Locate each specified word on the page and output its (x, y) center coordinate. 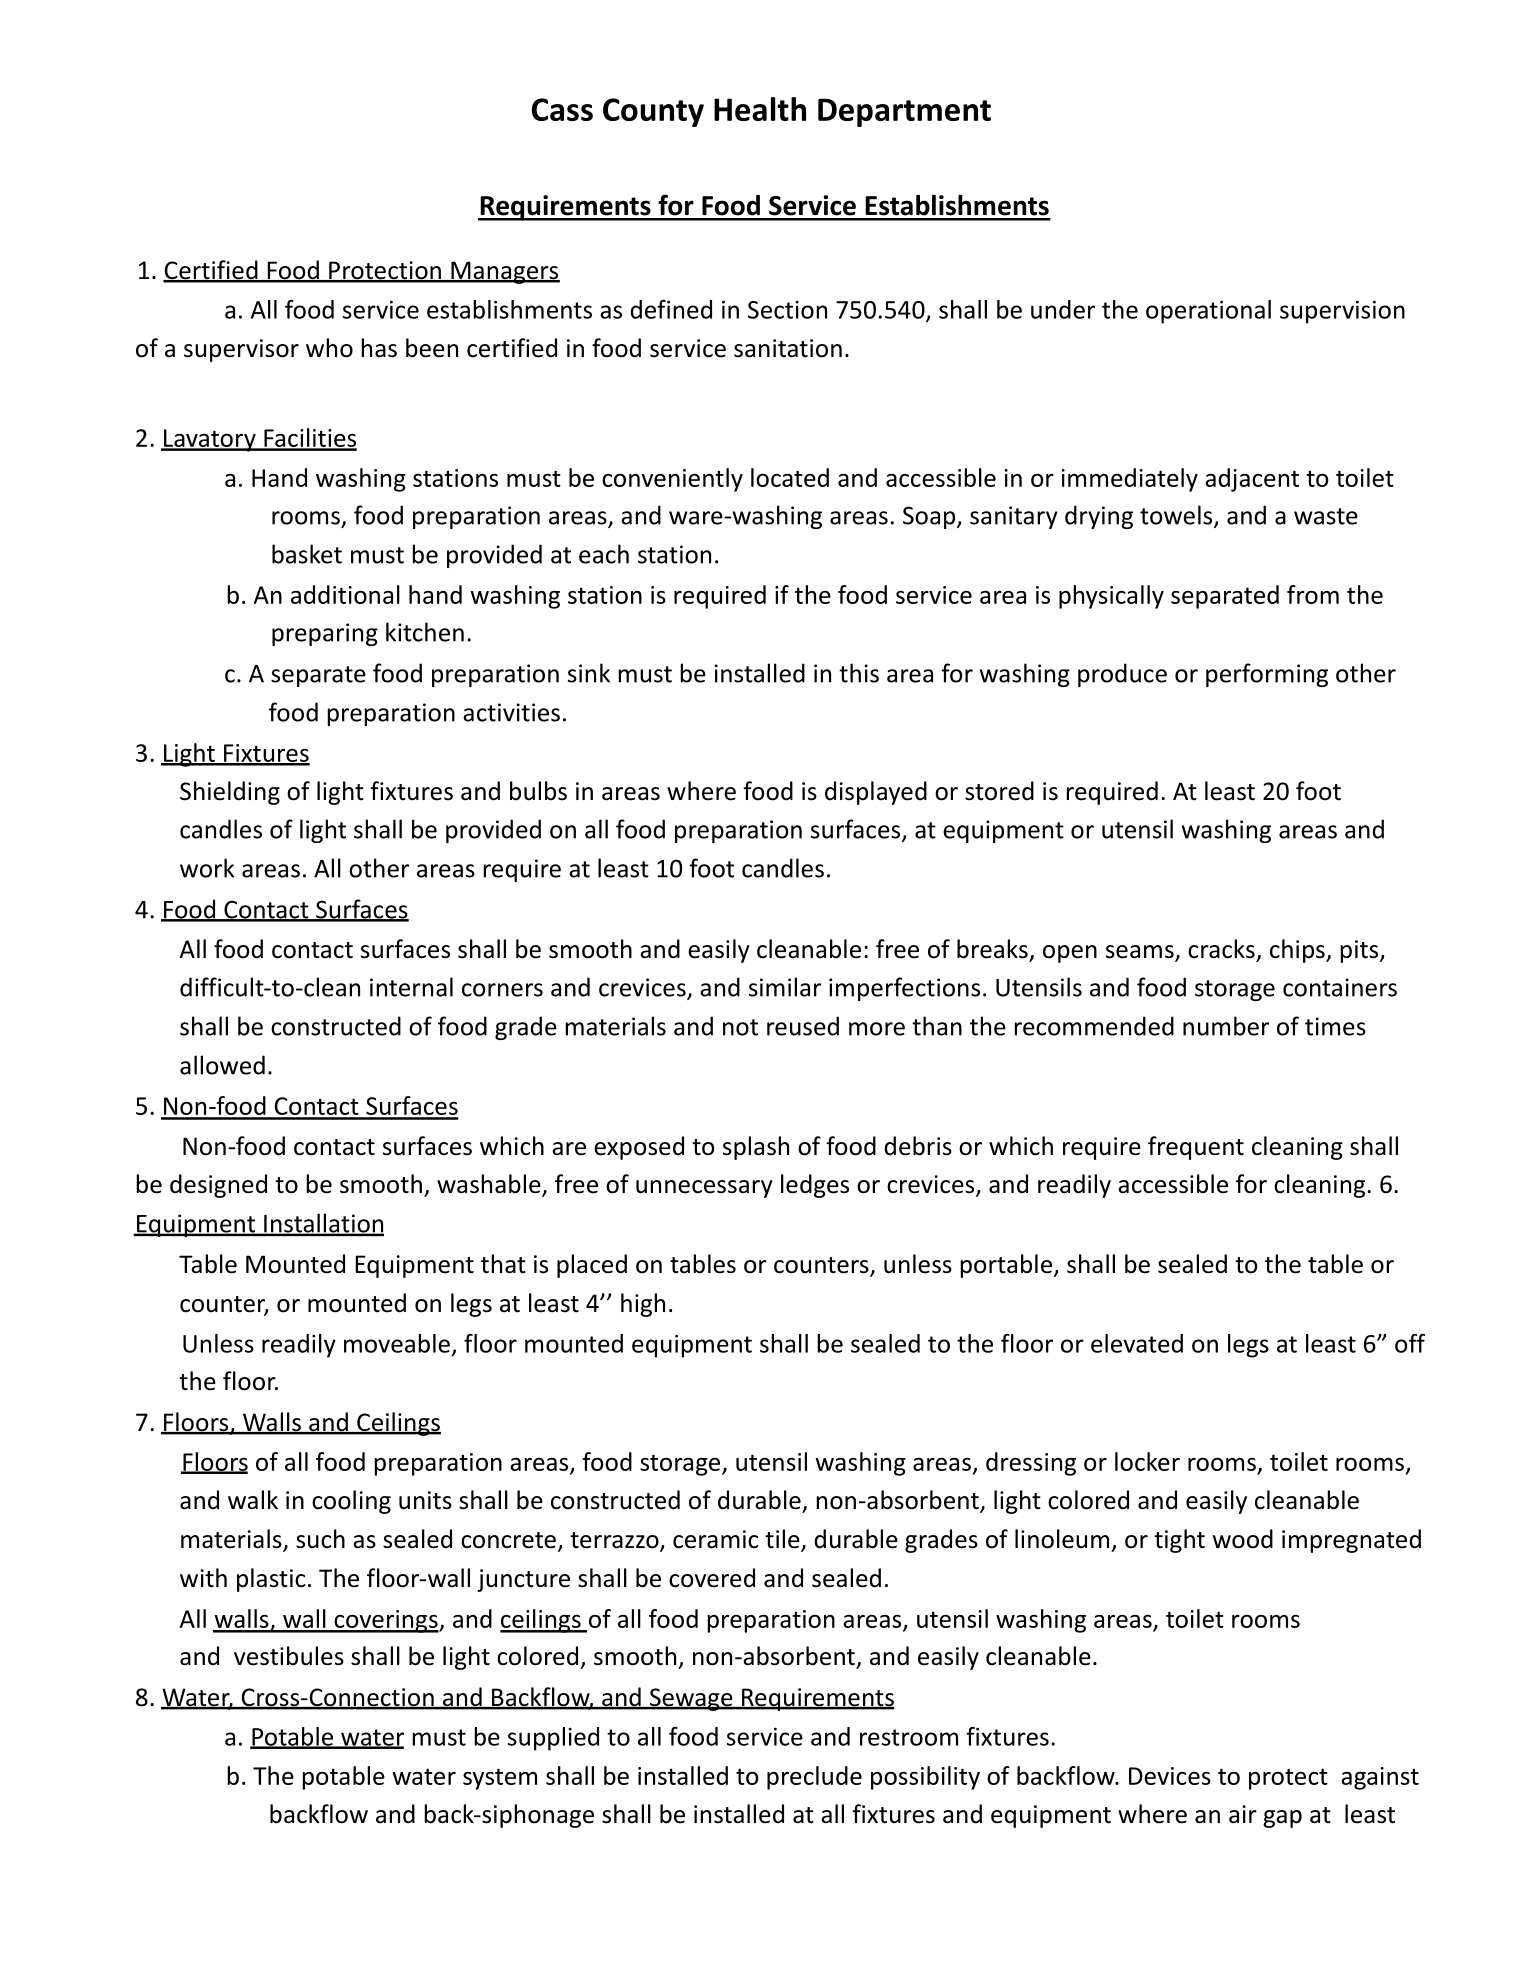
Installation (323, 1224)
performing (1267, 675)
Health (760, 109)
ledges (815, 1186)
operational (1208, 312)
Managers (504, 272)
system (500, 1779)
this (859, 673)
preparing (325, 634)
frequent (1196, 1148)
